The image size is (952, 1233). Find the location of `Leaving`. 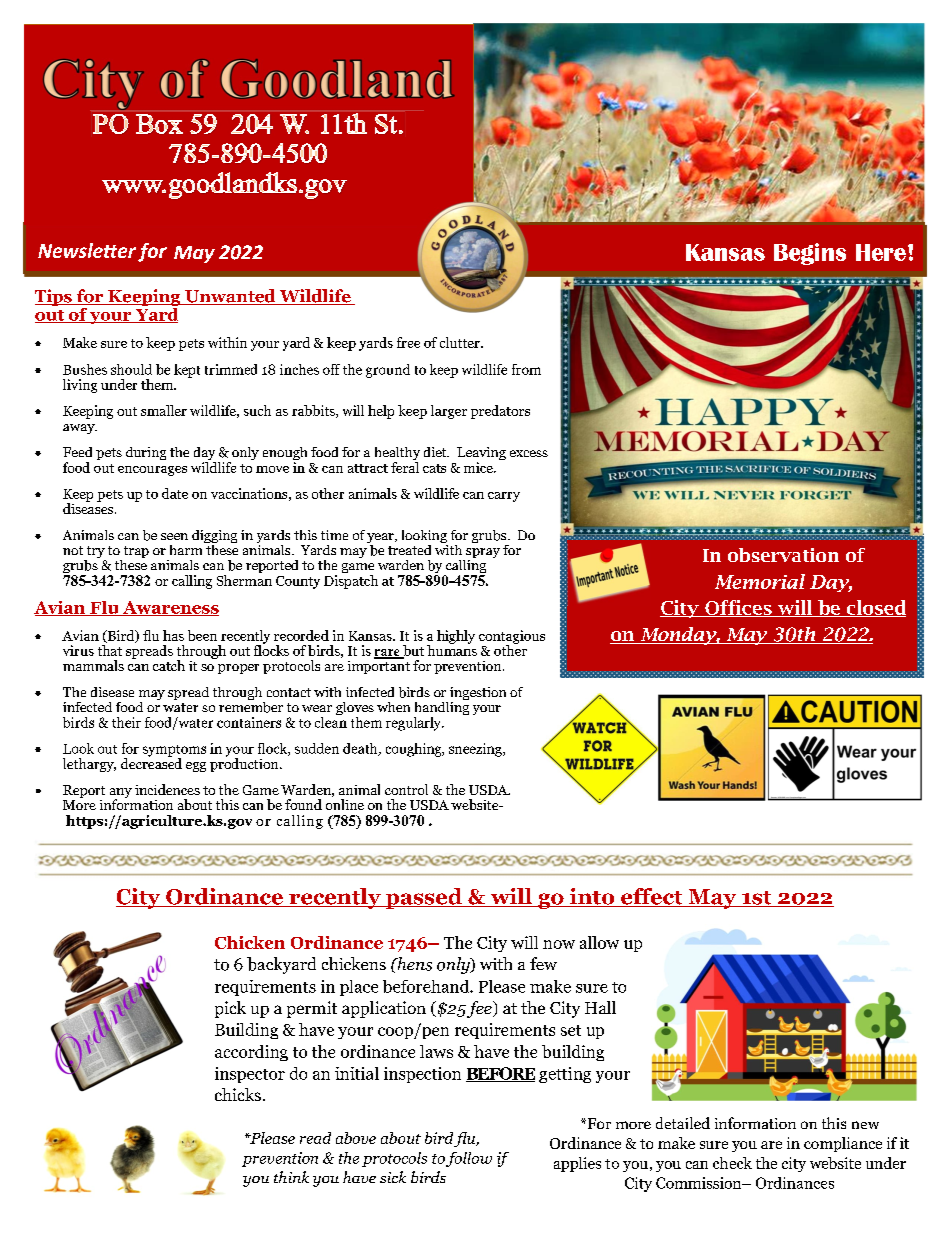

Leaving is located at coordinates (481, 455).
